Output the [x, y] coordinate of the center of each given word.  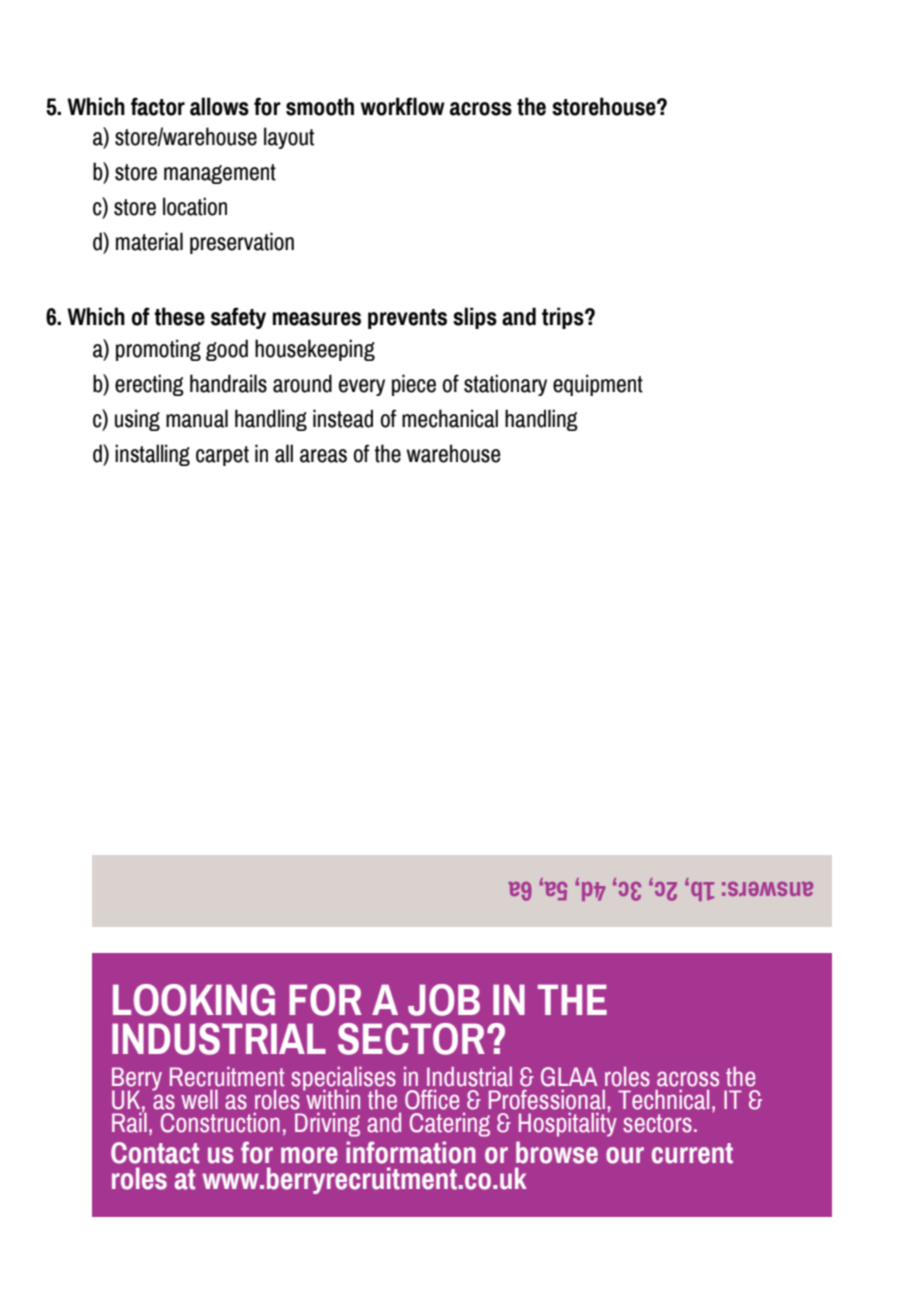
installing [152, 455]
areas [323, 456]
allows [219, 106]
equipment [598, 385]
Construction [220, 1123]
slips [475, 318]
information [411, 1152]
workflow [402, 106]
